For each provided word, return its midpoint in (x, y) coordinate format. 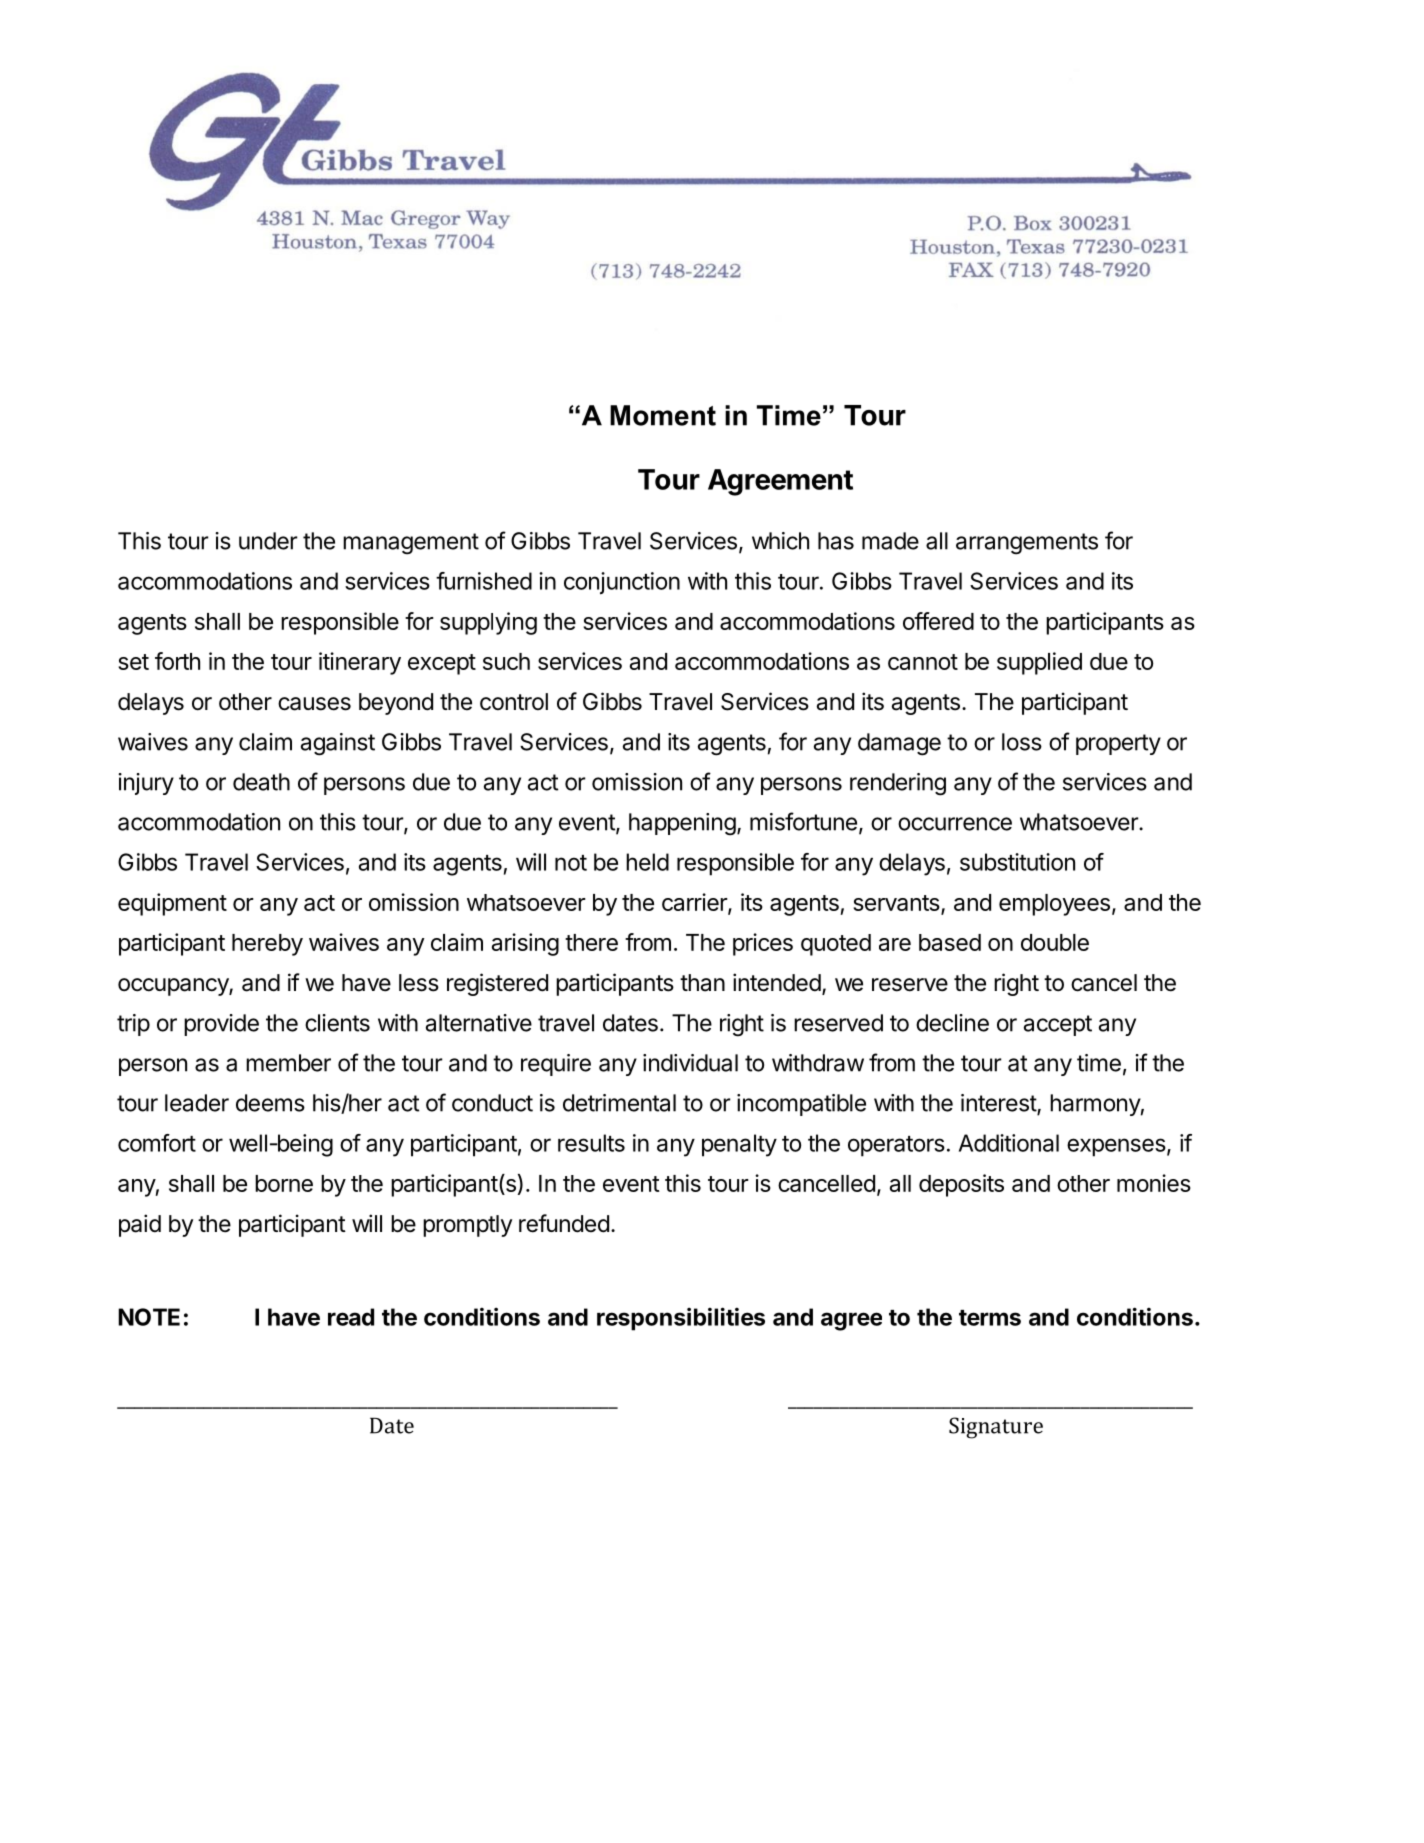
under (268, 541)
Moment (663, 415)
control (514, 701)
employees (1056, 905)
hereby (267, 945)
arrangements (1027, 544)
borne (284, 1183)
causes (314, 704)
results (591, 1143)
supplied (1039, 663)
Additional (1009, 1143)
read (351, 1317)
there (591, 942)
